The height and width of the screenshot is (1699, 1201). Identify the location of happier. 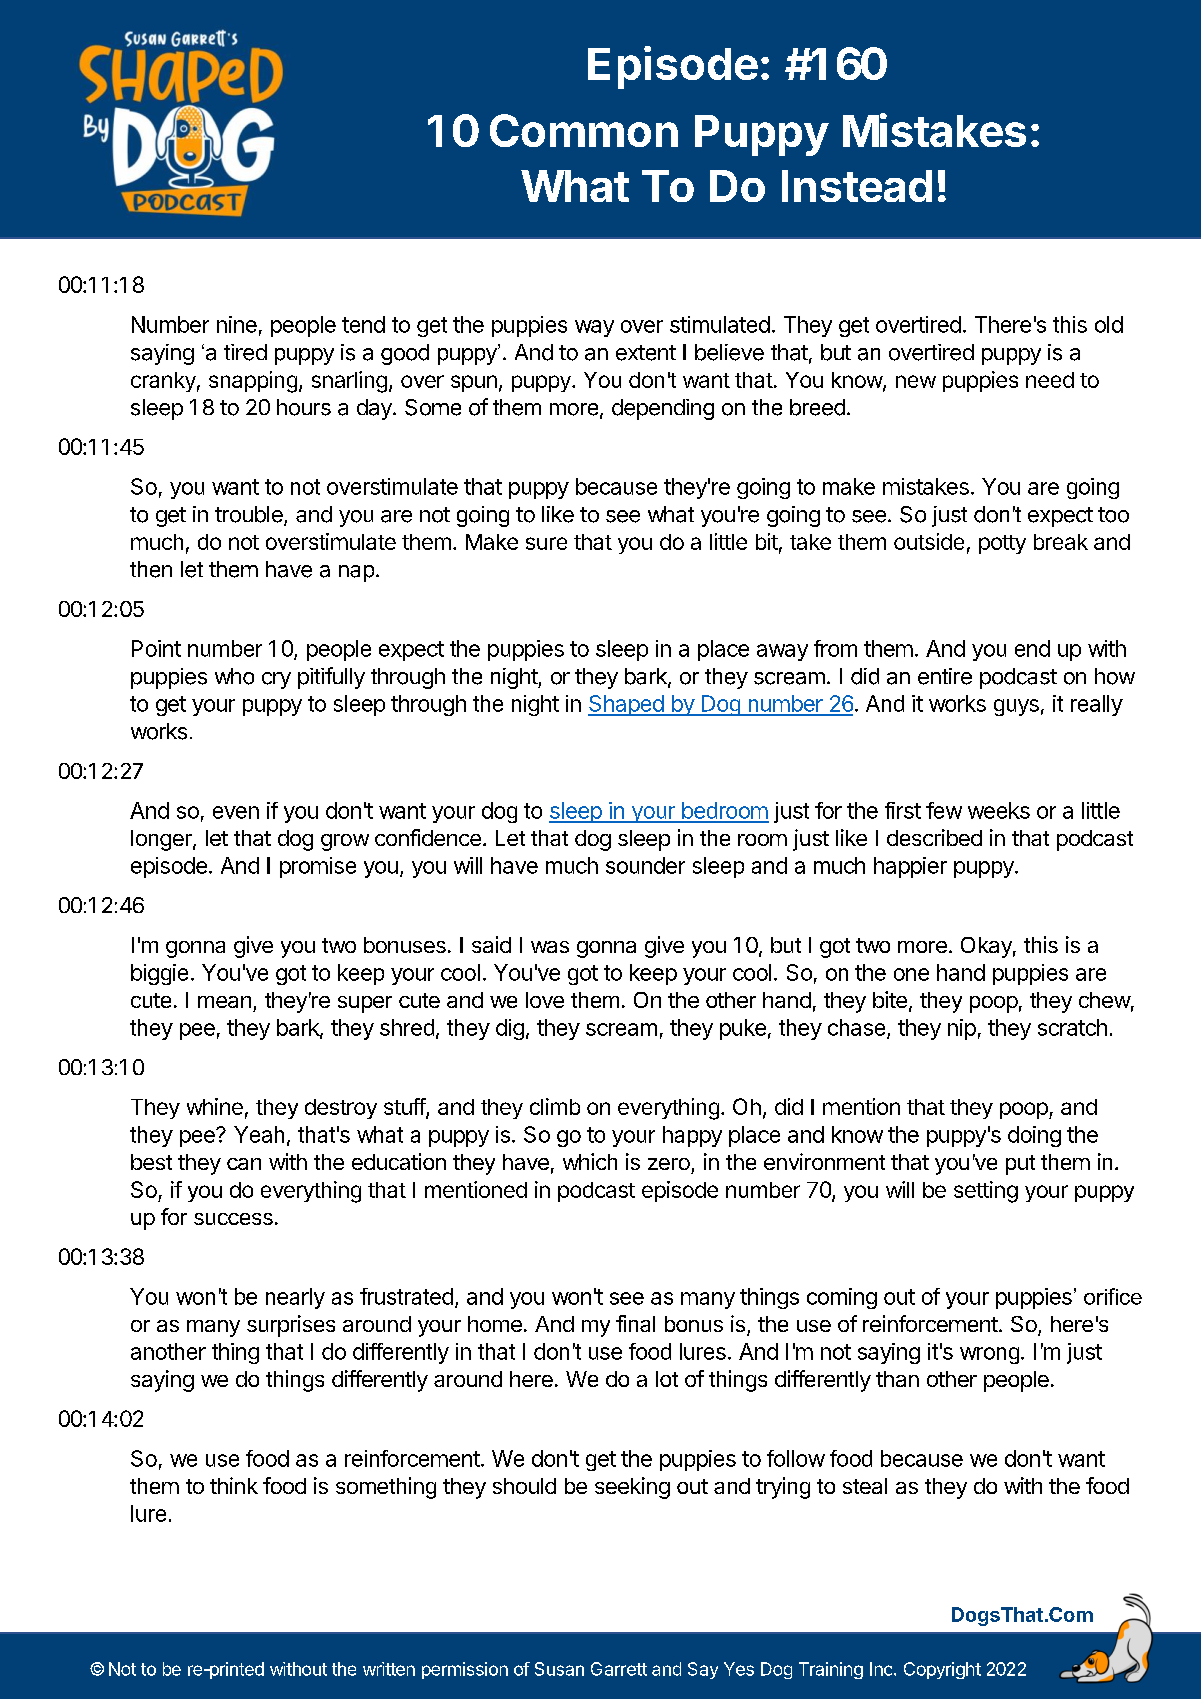
(910, 867).
